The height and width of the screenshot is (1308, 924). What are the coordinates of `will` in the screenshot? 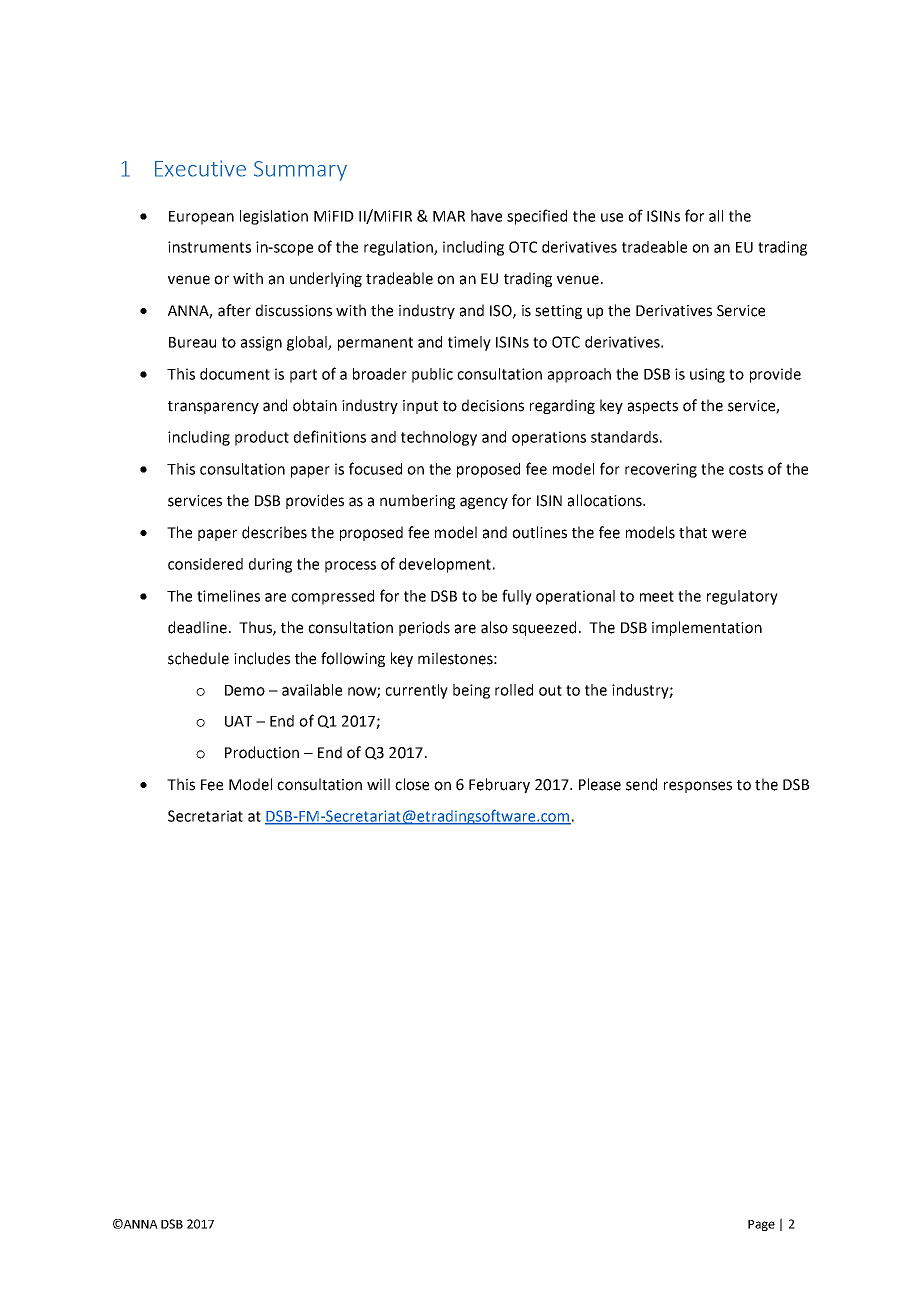 It's located at (378, 784).
